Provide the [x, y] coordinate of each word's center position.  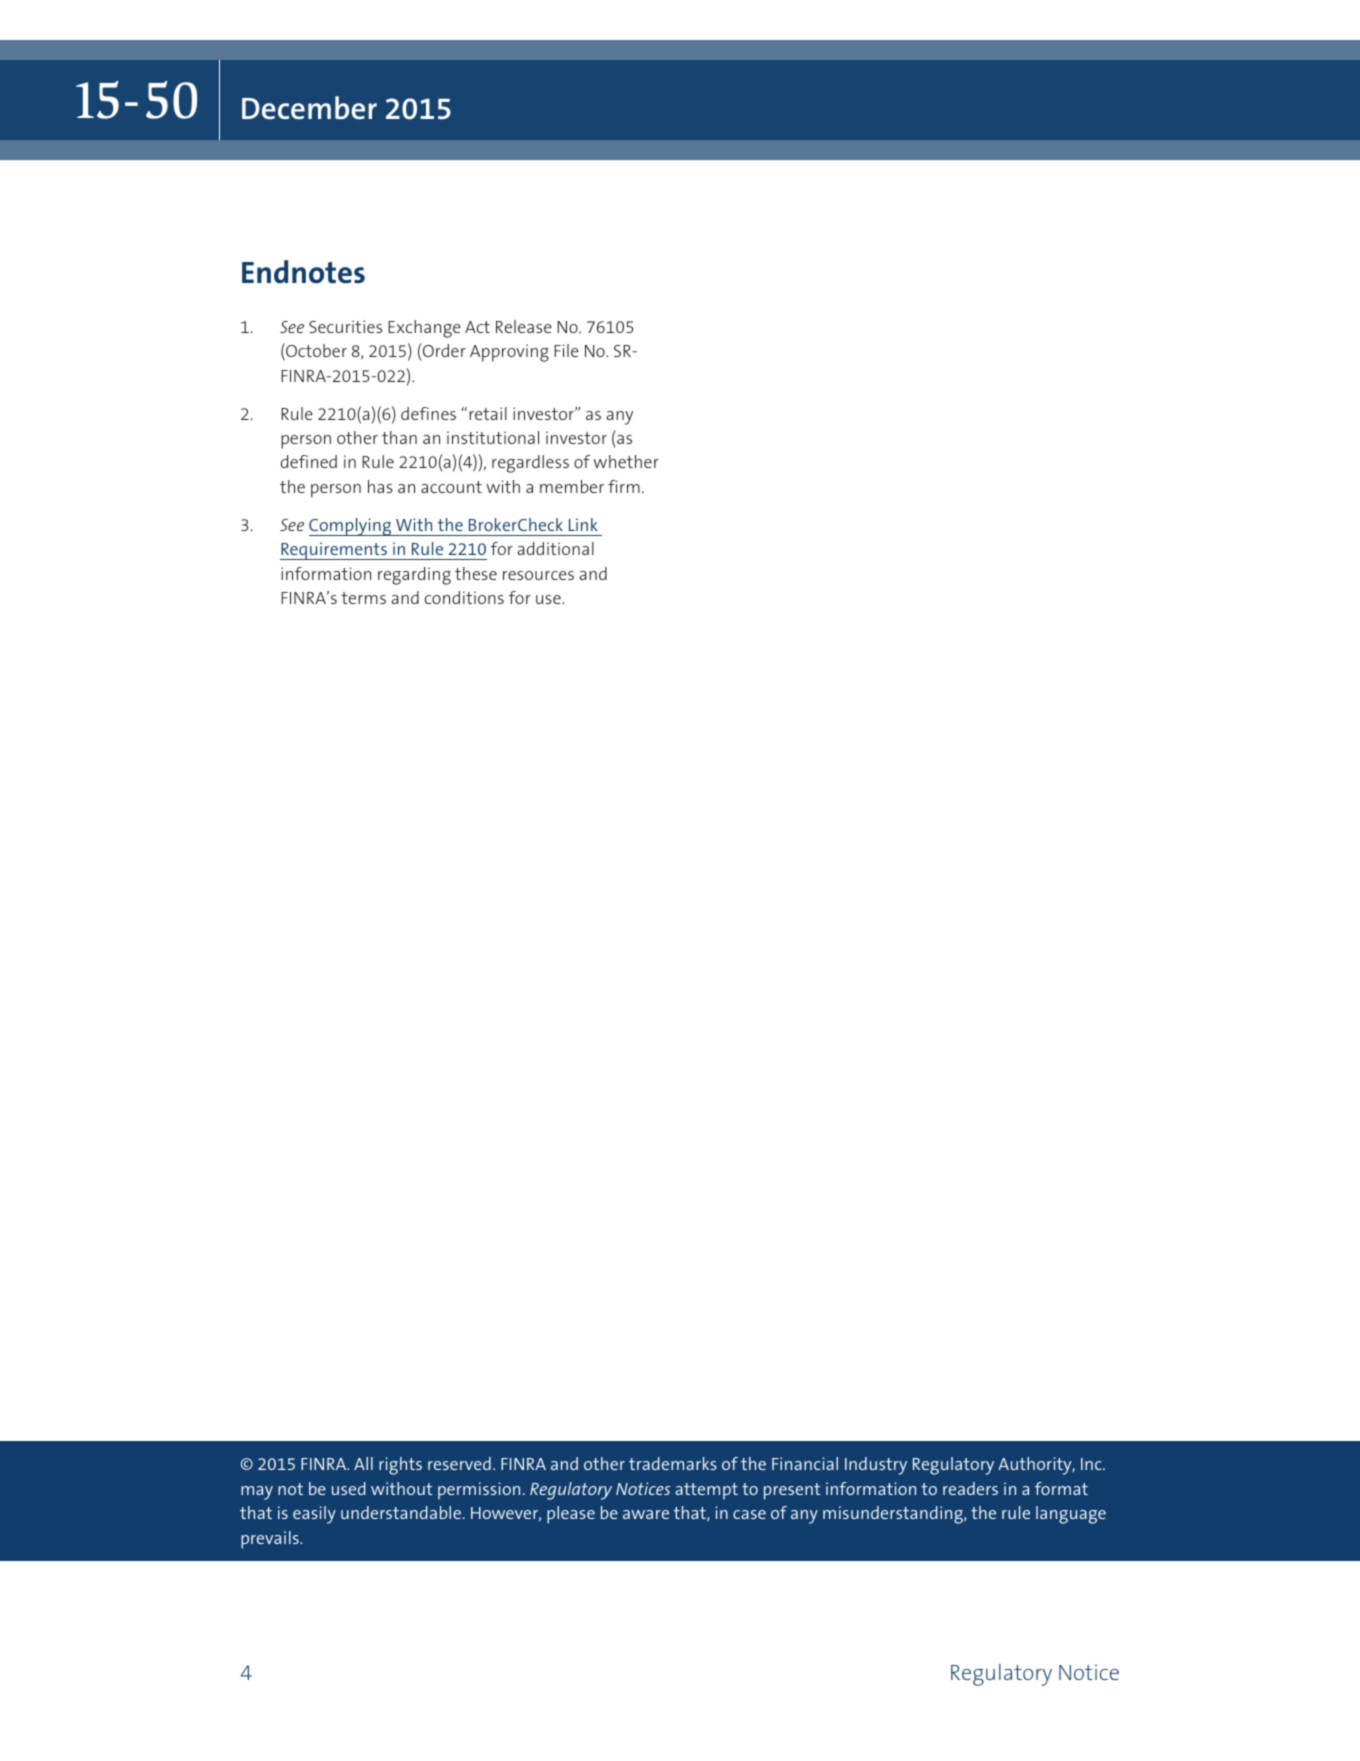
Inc [1092, 1464]
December [309, 108]
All [363, 1463]
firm [624, 486]
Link [583, 524]
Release [524, 326]
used [349, 1488]
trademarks [673, 1463]
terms [363, 598]
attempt [706, 1491]
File [566, 350]
